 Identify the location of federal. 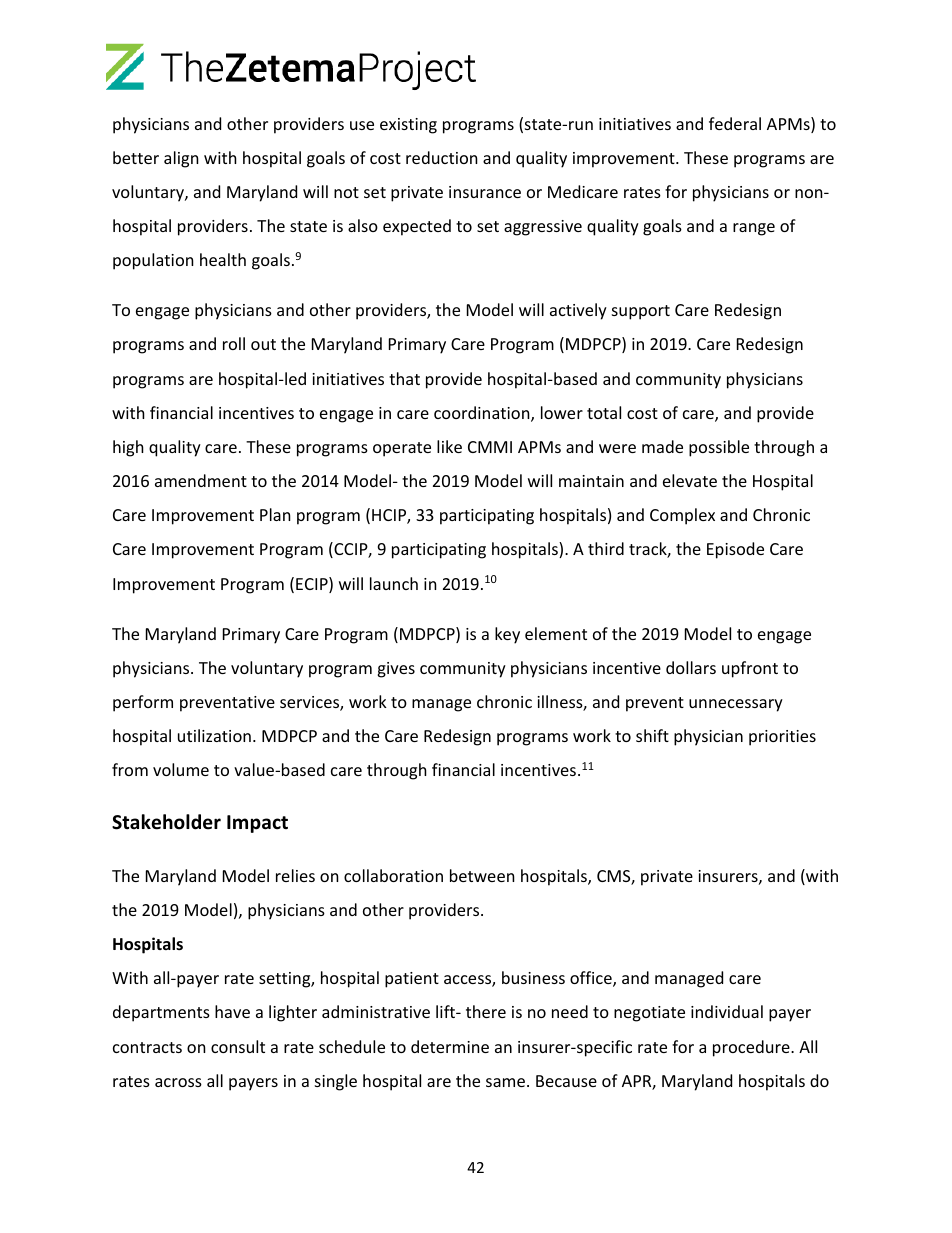
(735, 123).
